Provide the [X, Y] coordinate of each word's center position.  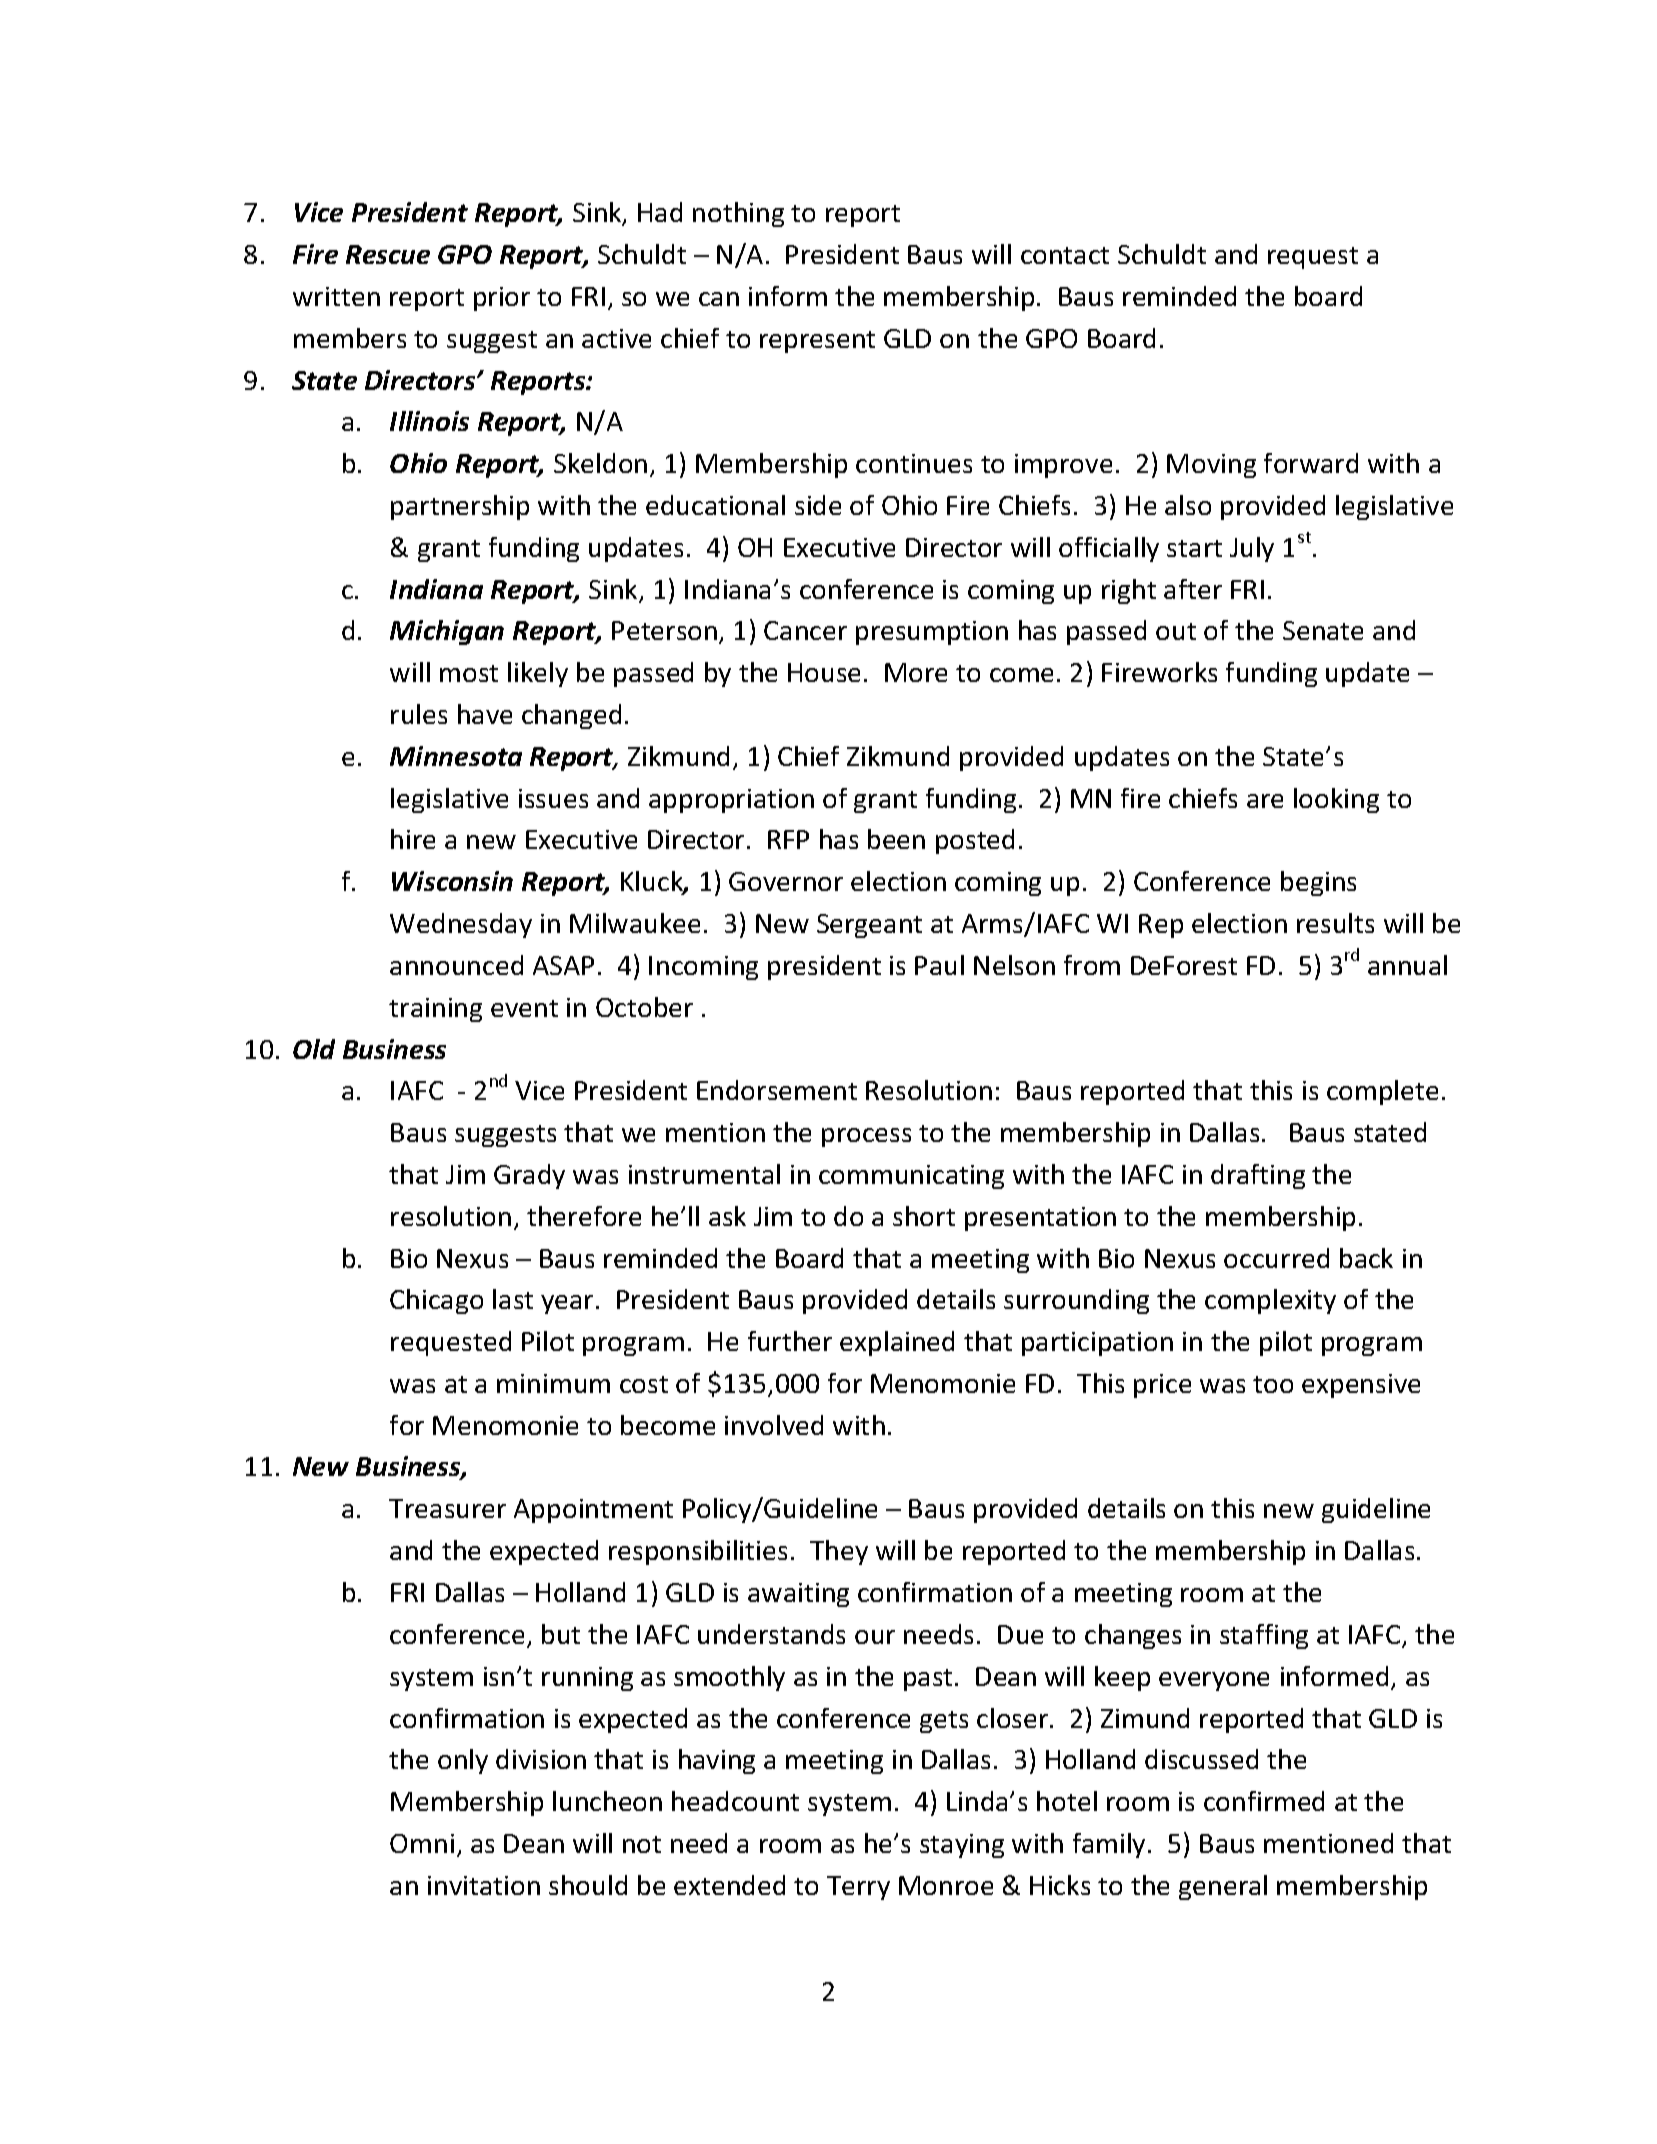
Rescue [388, 254]
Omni [422, 1843]
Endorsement [777, 1090]
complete [1382, 1092]
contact [1065, 255]
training [435, 1010]
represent [817, 342]
